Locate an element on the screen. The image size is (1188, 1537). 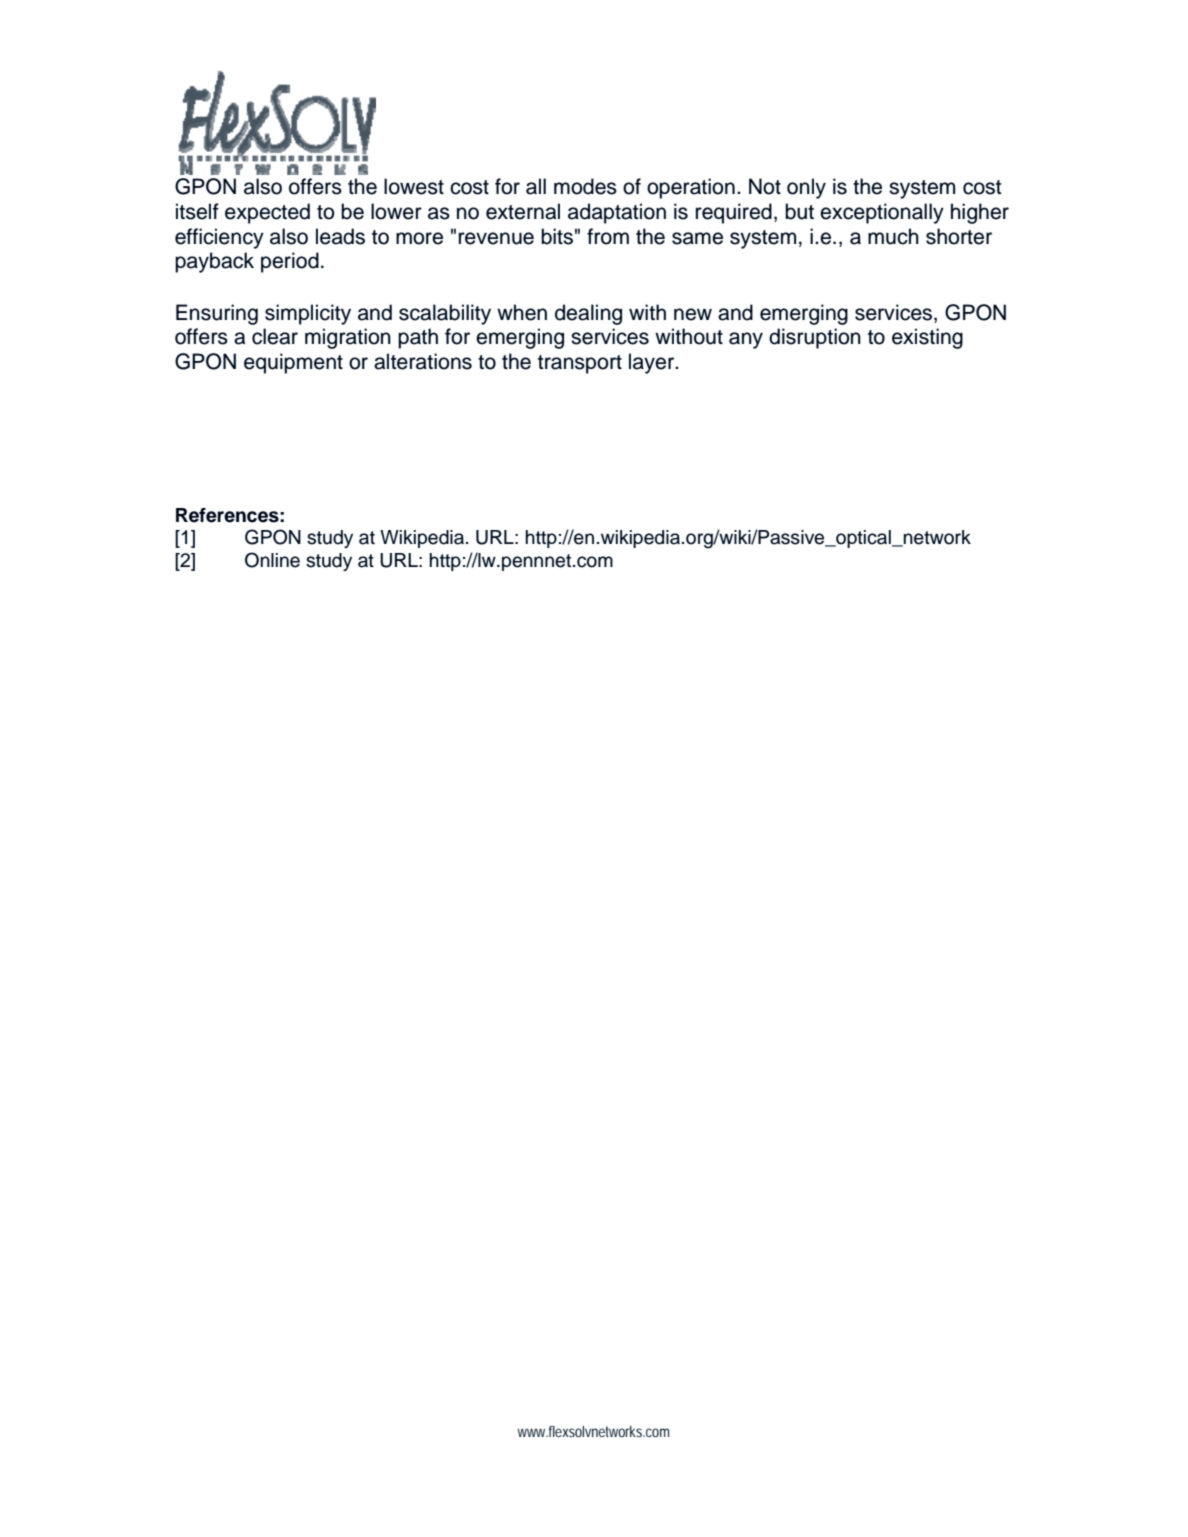
modes is located at coordinates (585, 186).
